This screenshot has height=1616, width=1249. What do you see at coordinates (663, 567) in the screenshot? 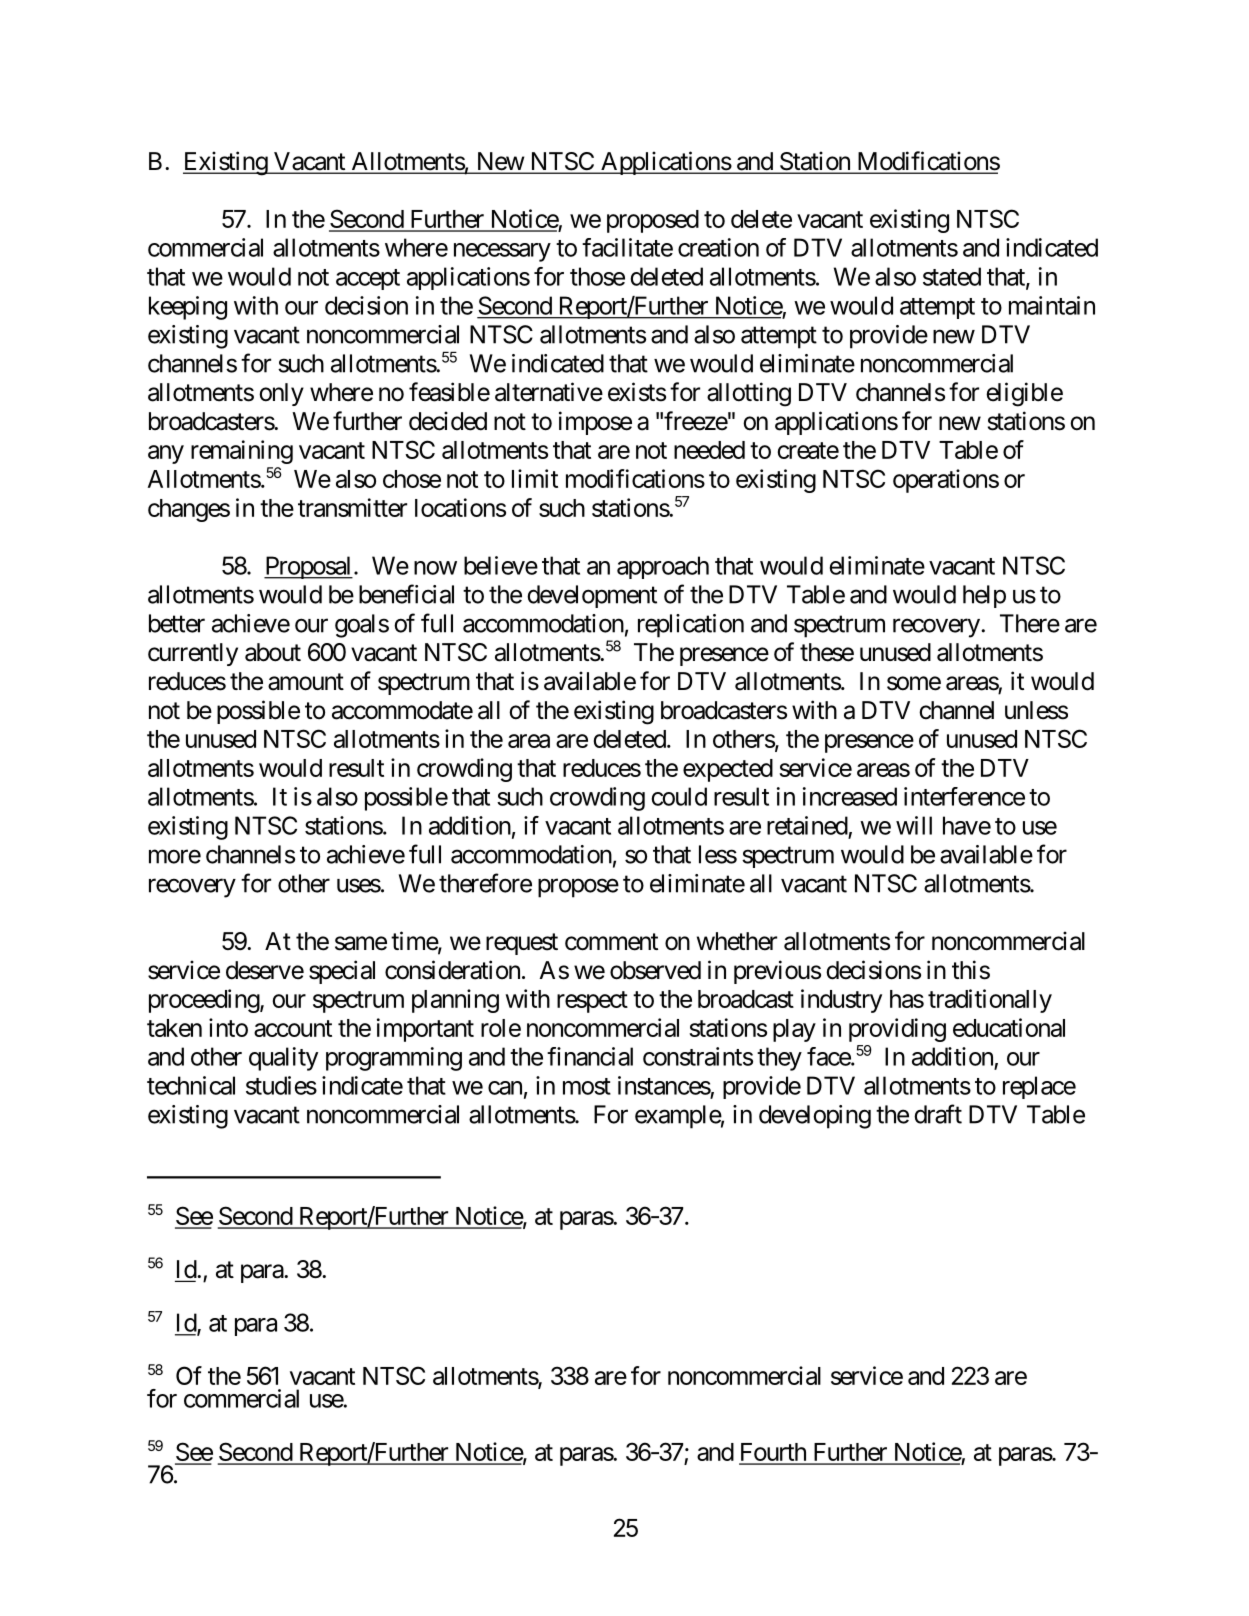
I see `approach` at bounding box center [663, 567].
